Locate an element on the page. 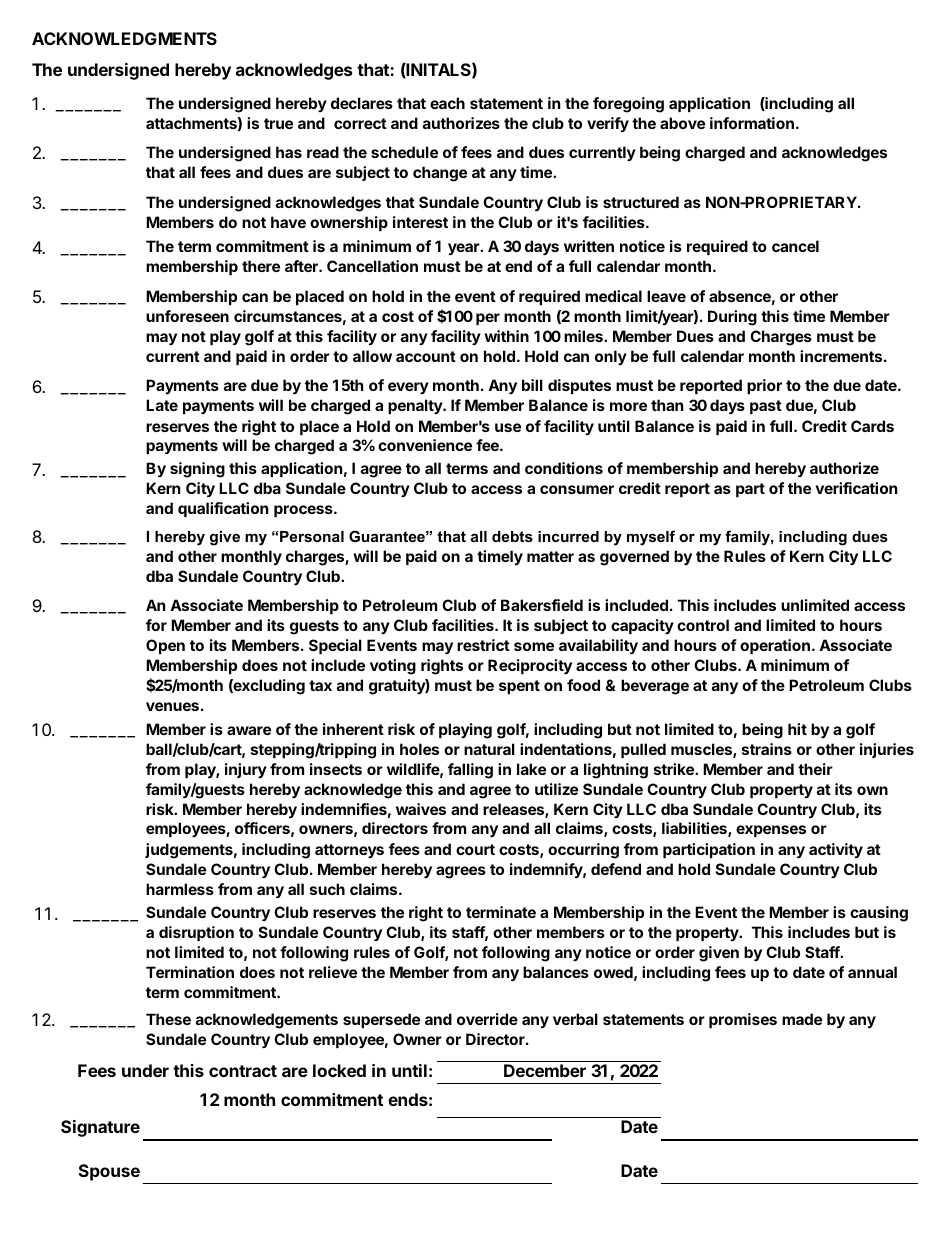 Image resolution: width=952 pixels, height=1233 pixels. unforeseen is located at coordinates (187, 316).
